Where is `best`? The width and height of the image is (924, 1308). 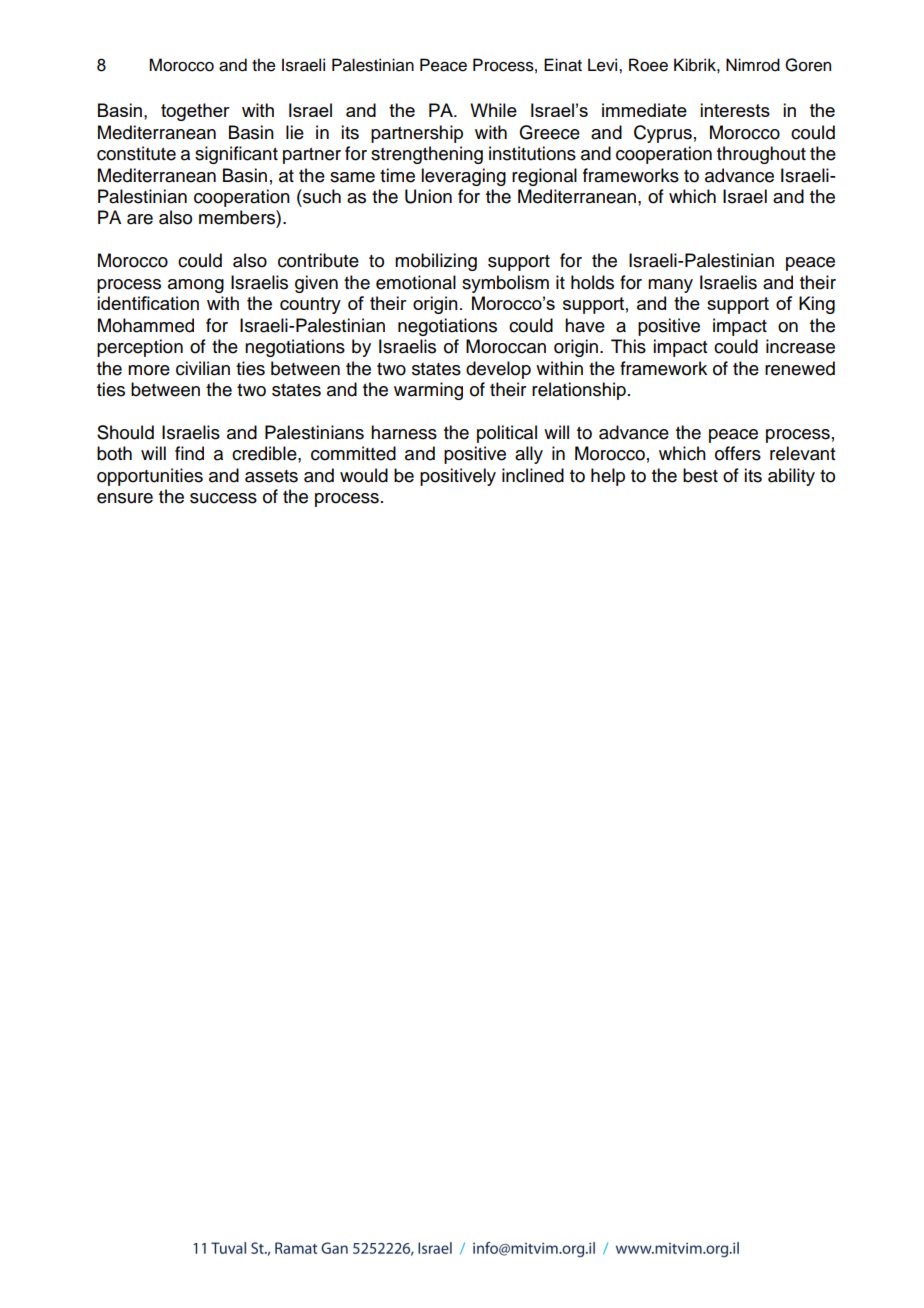
best is located at coordinates (700, 475).
